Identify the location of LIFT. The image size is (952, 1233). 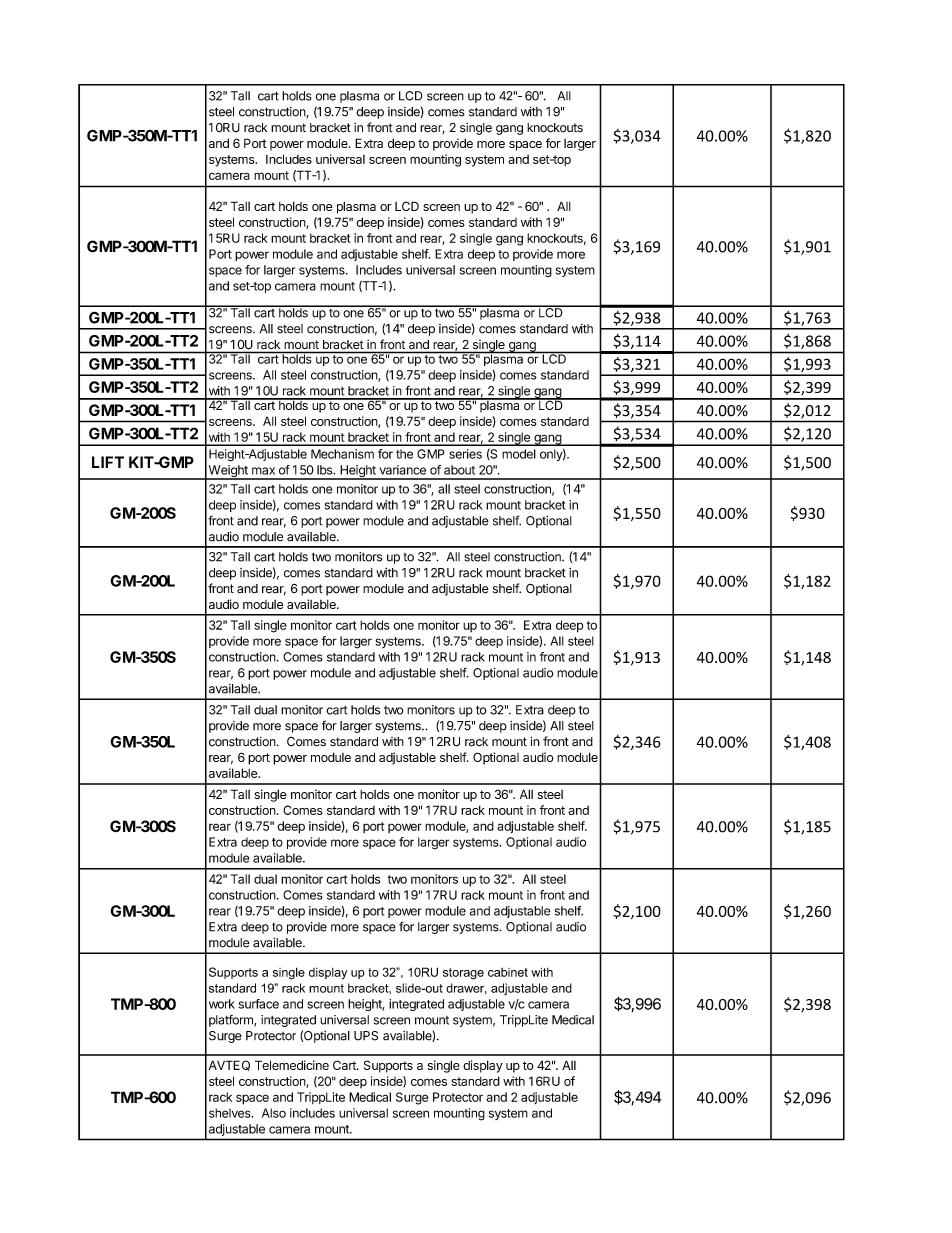
(108, 462).
